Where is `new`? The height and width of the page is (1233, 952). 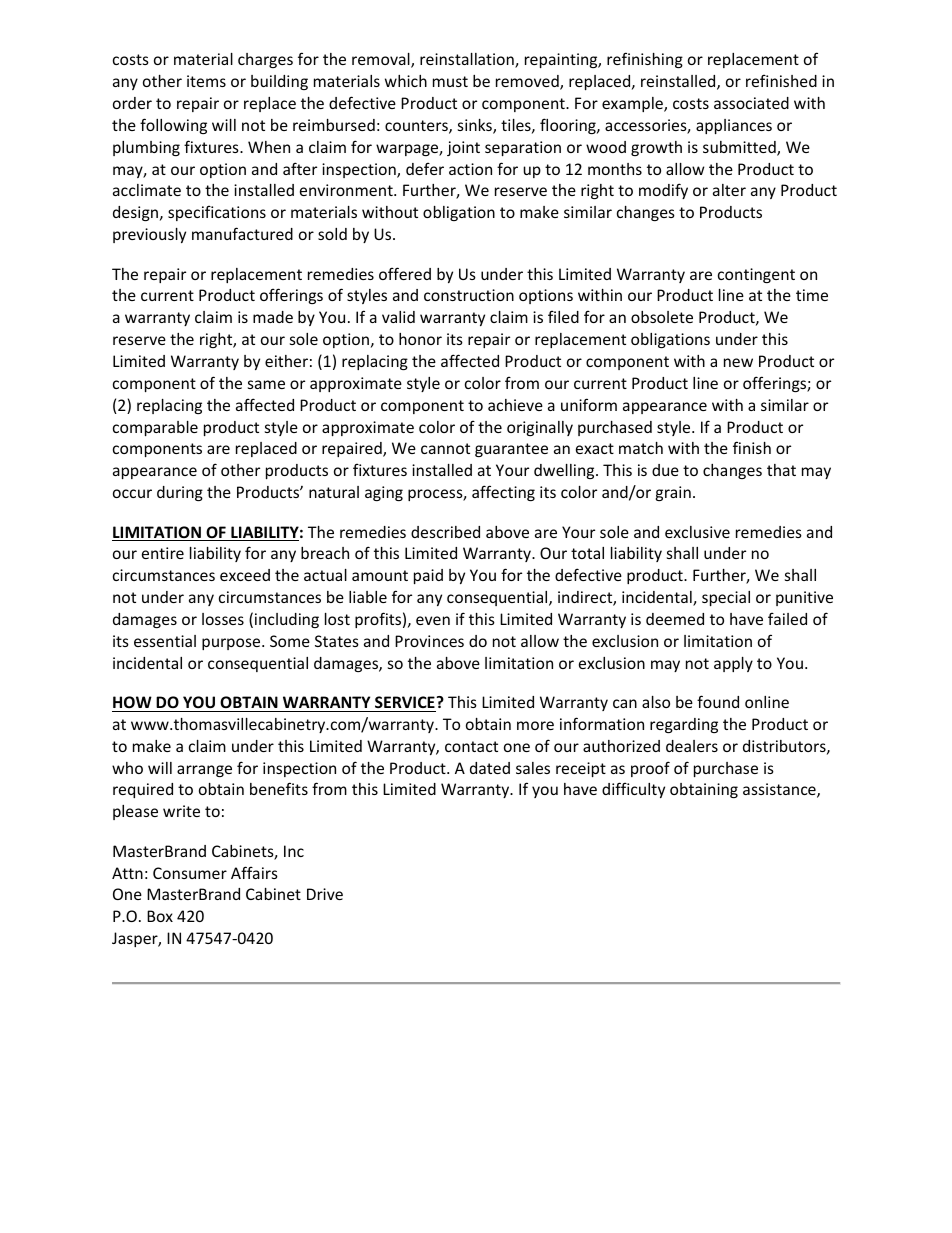 new is located at coordinates (738, 362).
